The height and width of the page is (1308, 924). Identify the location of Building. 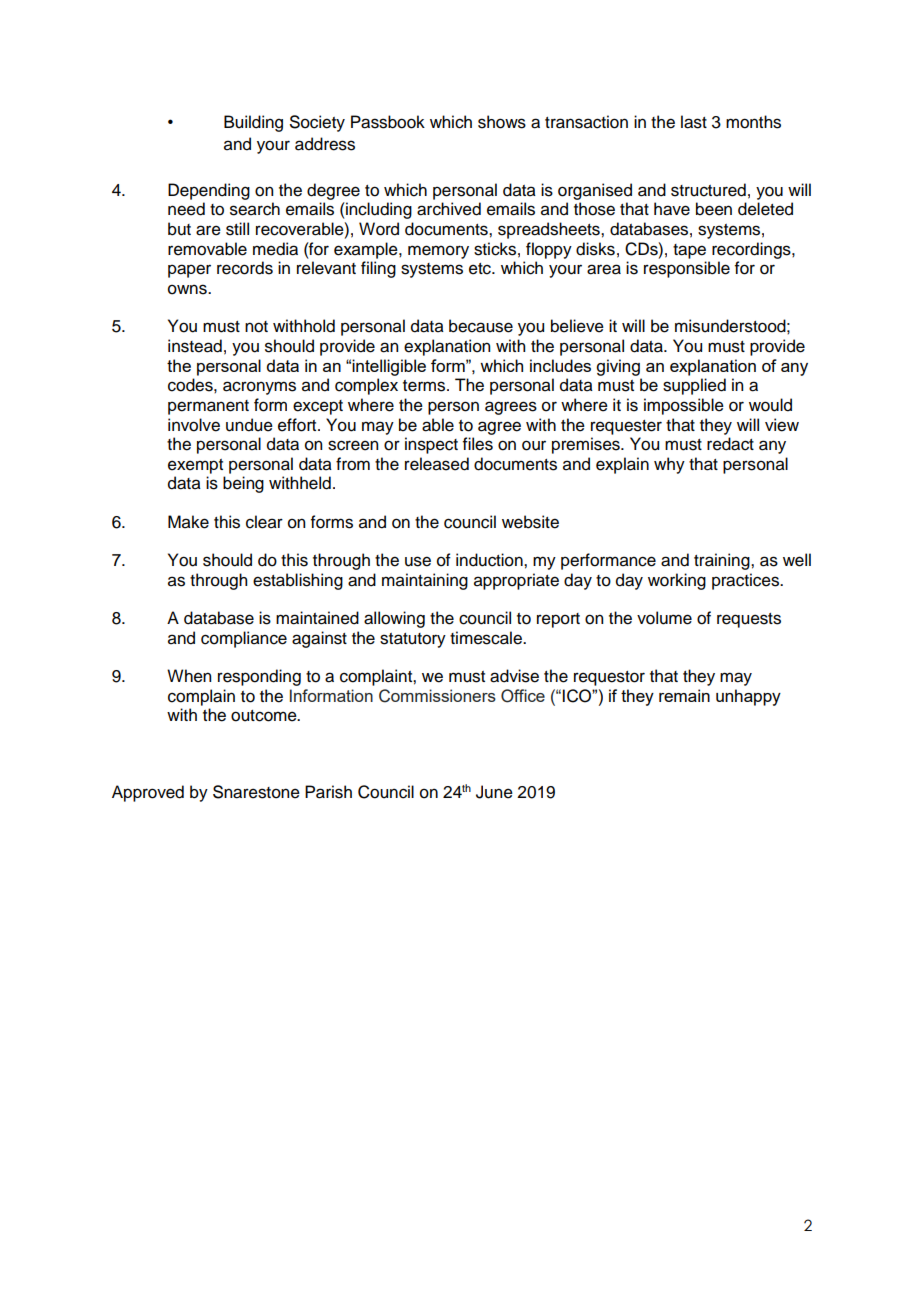
(253, 123).
